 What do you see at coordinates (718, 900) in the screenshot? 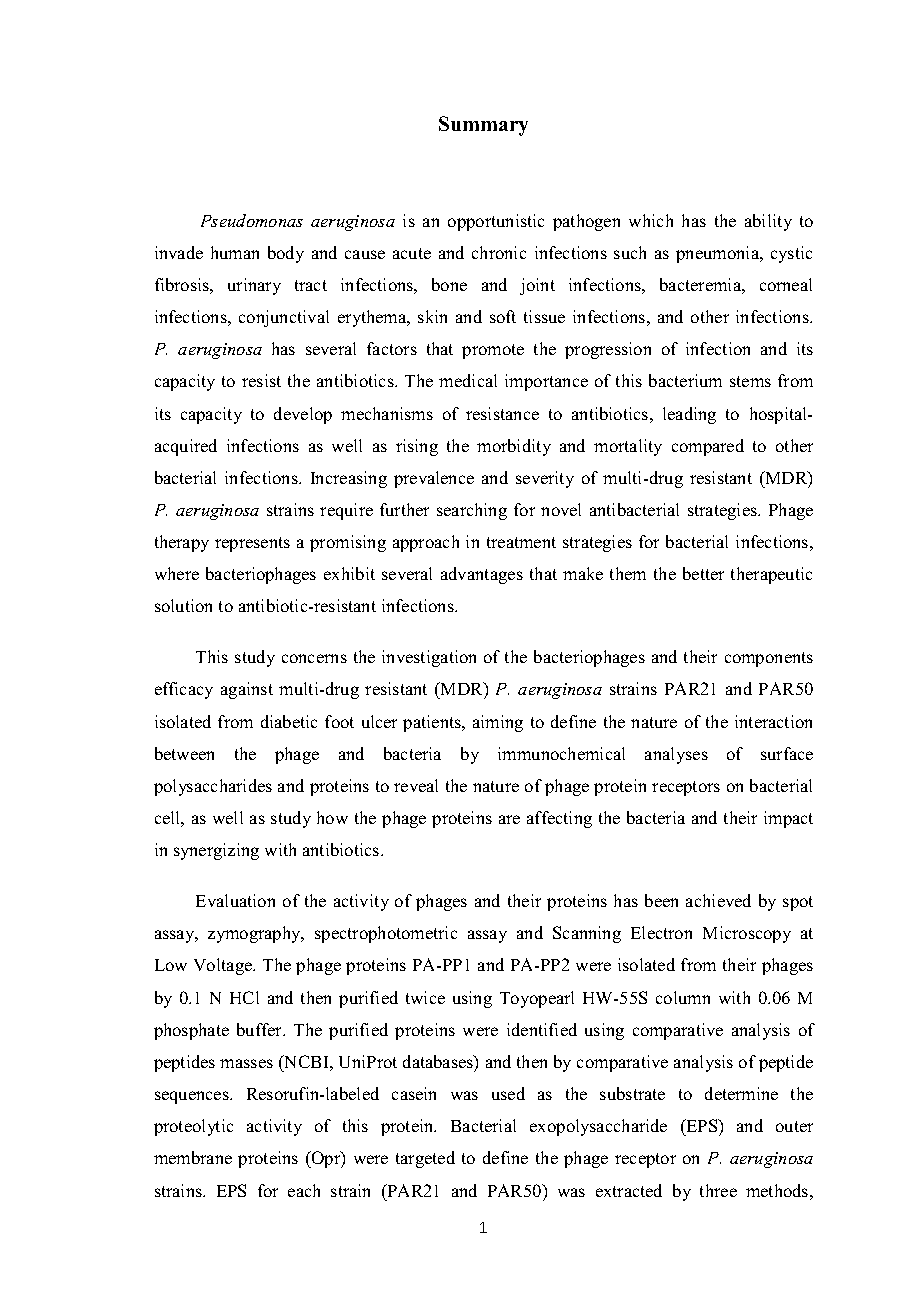
I see `achieved` at bounding box center [718, 900].
